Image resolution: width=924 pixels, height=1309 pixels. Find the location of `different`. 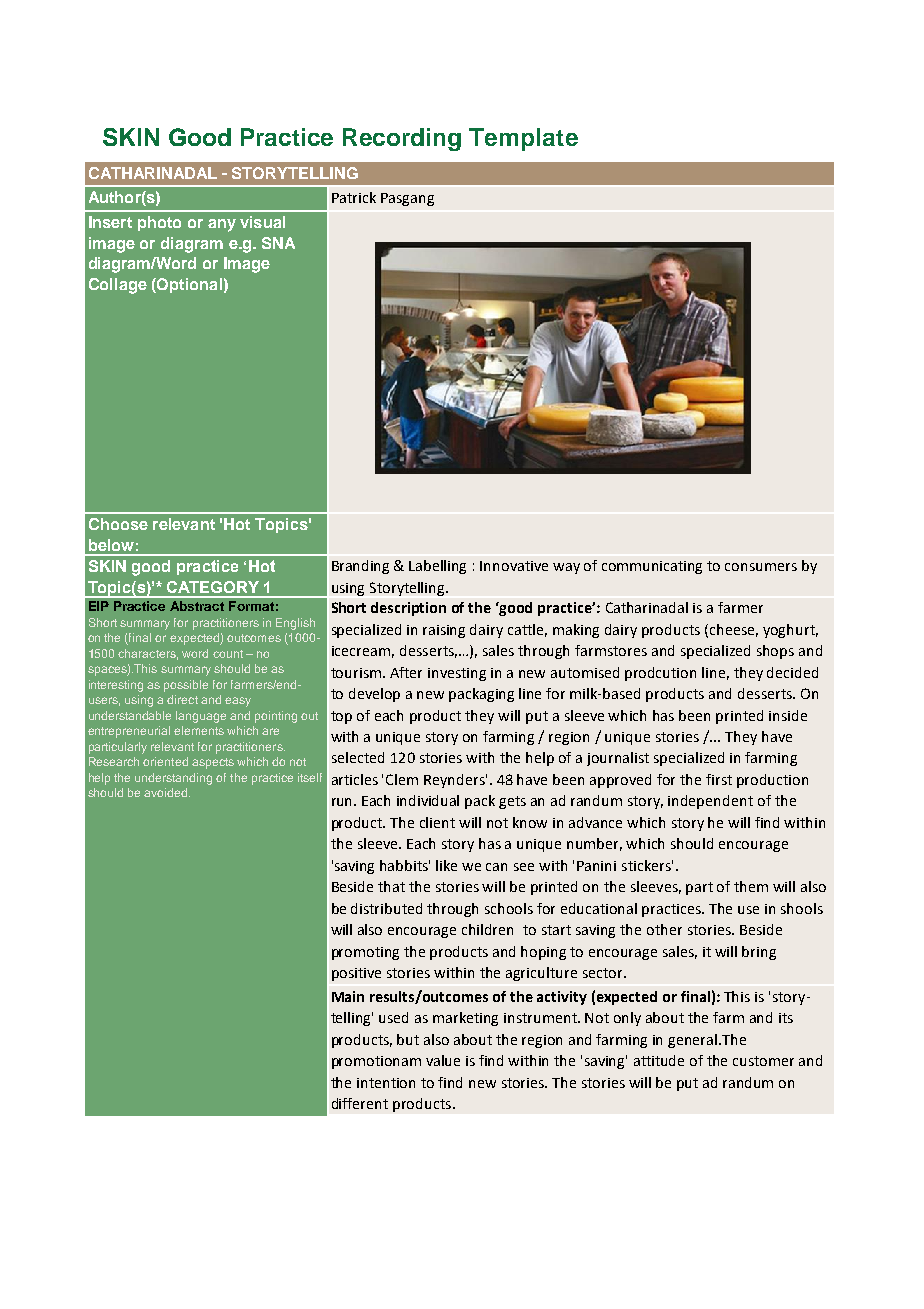

different is located at coordinates (360, 1103).
